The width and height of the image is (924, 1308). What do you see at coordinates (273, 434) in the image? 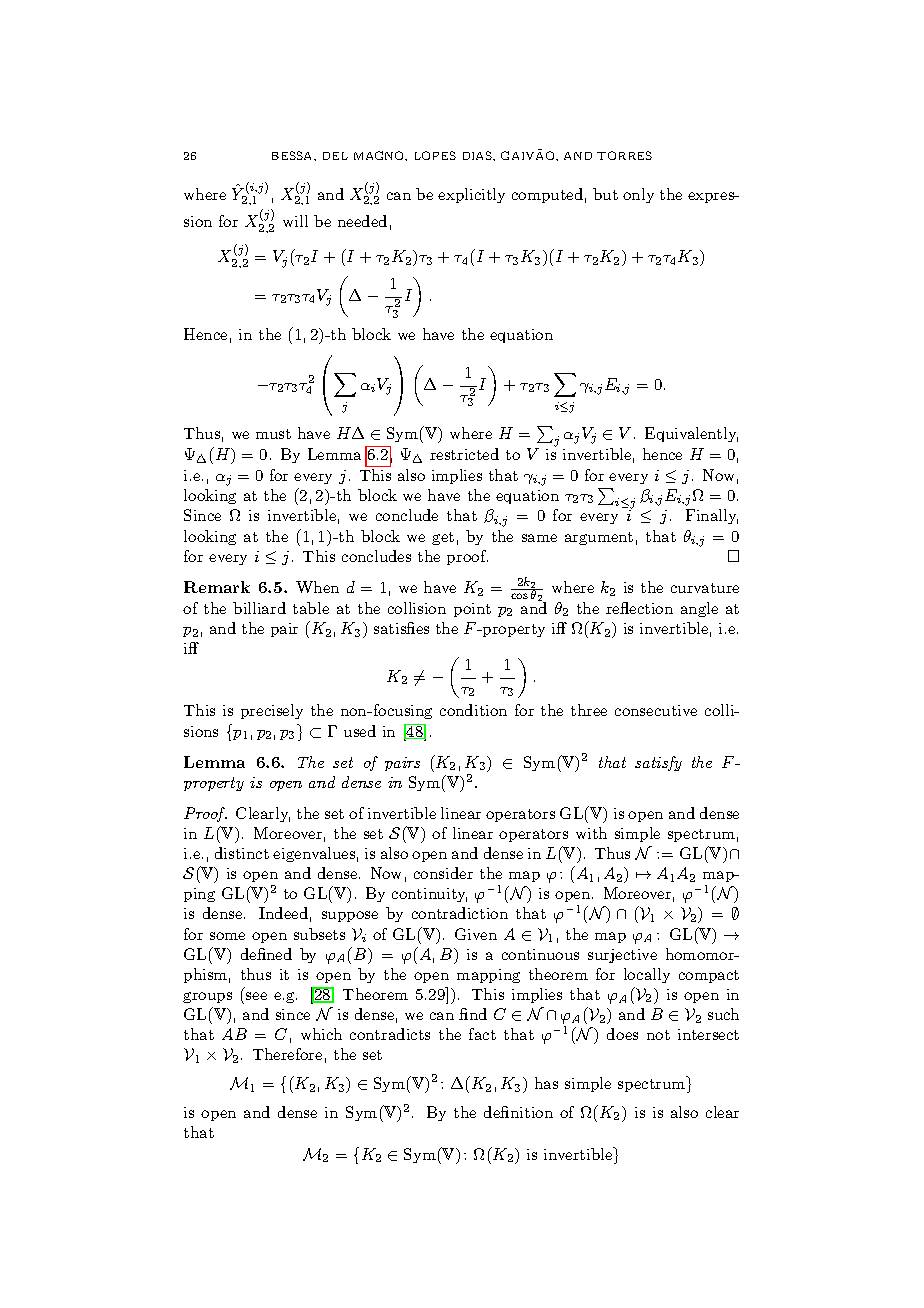
I see `must` at bounding box center [273, 434].
